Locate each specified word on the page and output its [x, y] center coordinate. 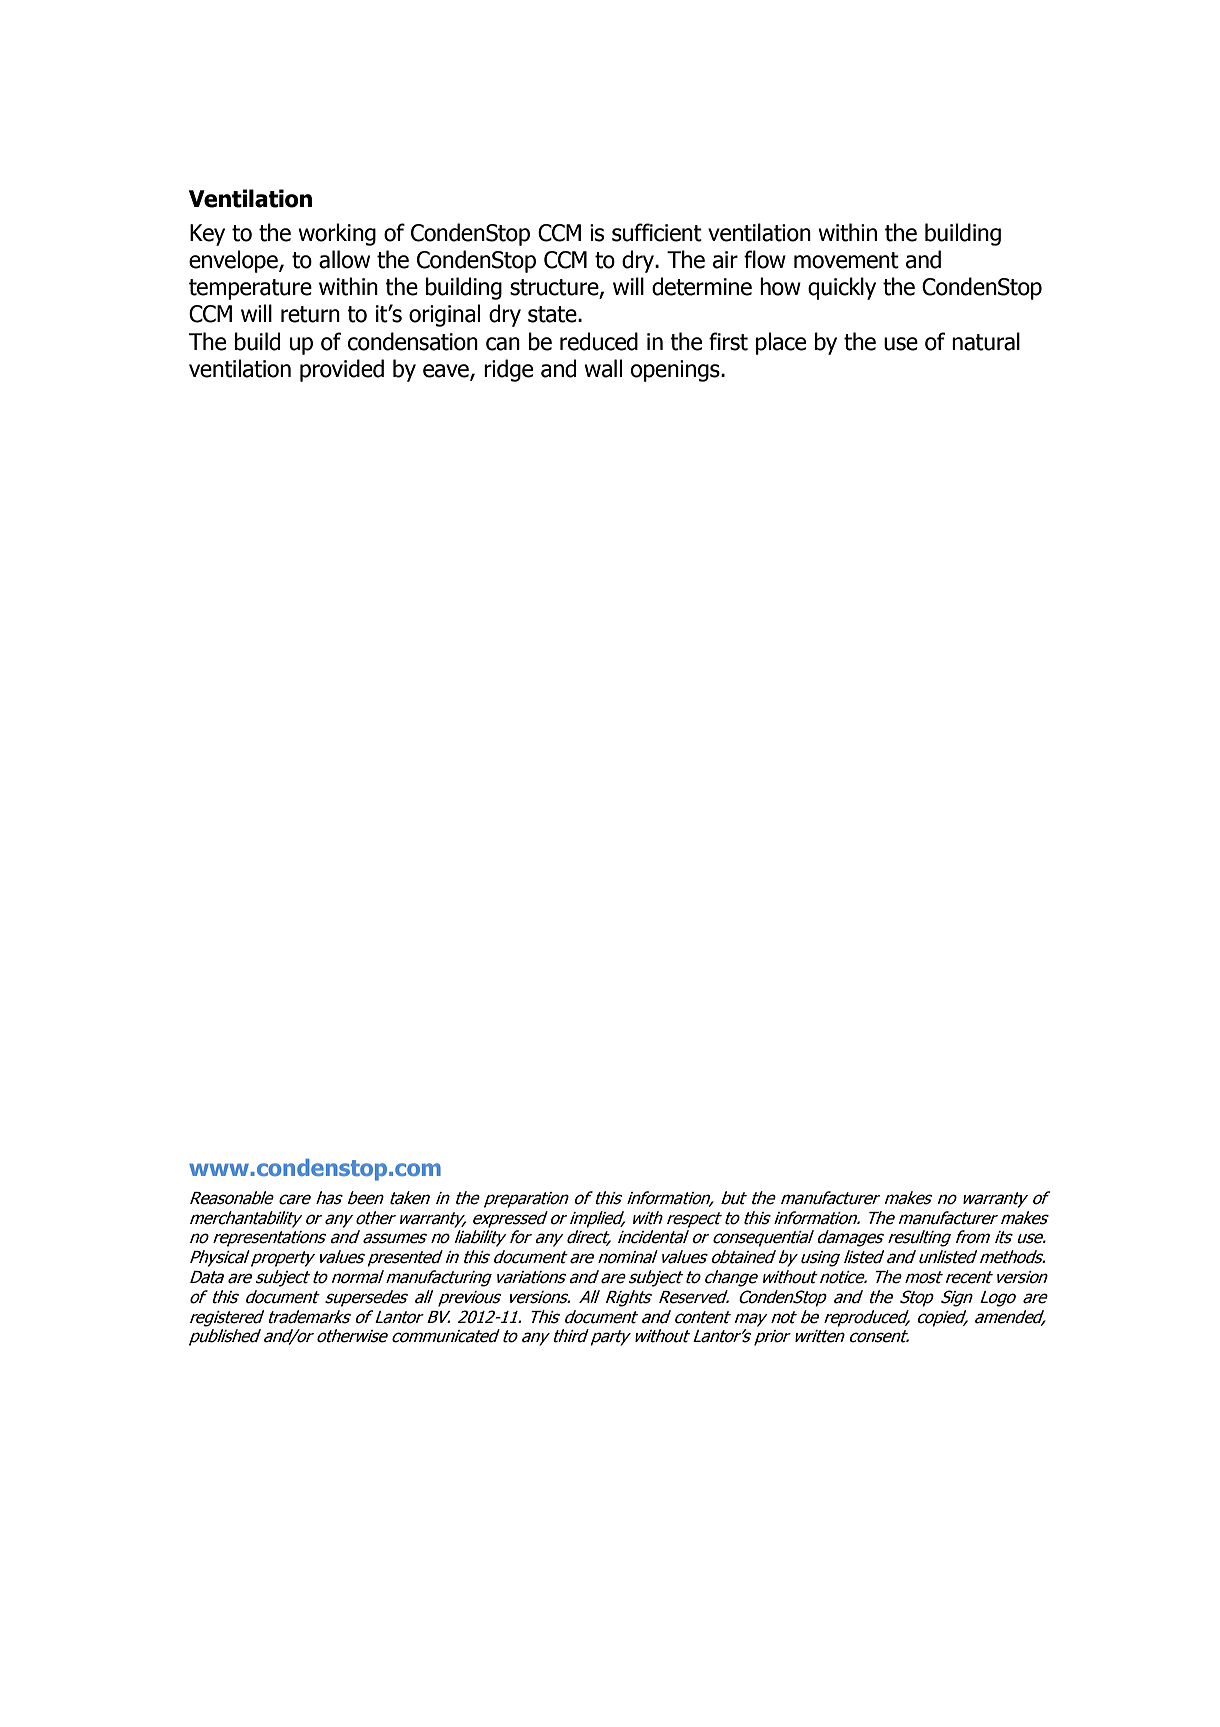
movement [846, 260]
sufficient [657, 232]
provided [342, 370]
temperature [250, 289]
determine [702, 286]
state [553, 314]
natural [986, 341]
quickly [842, 288]
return [310, 314]
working [337, 234]
